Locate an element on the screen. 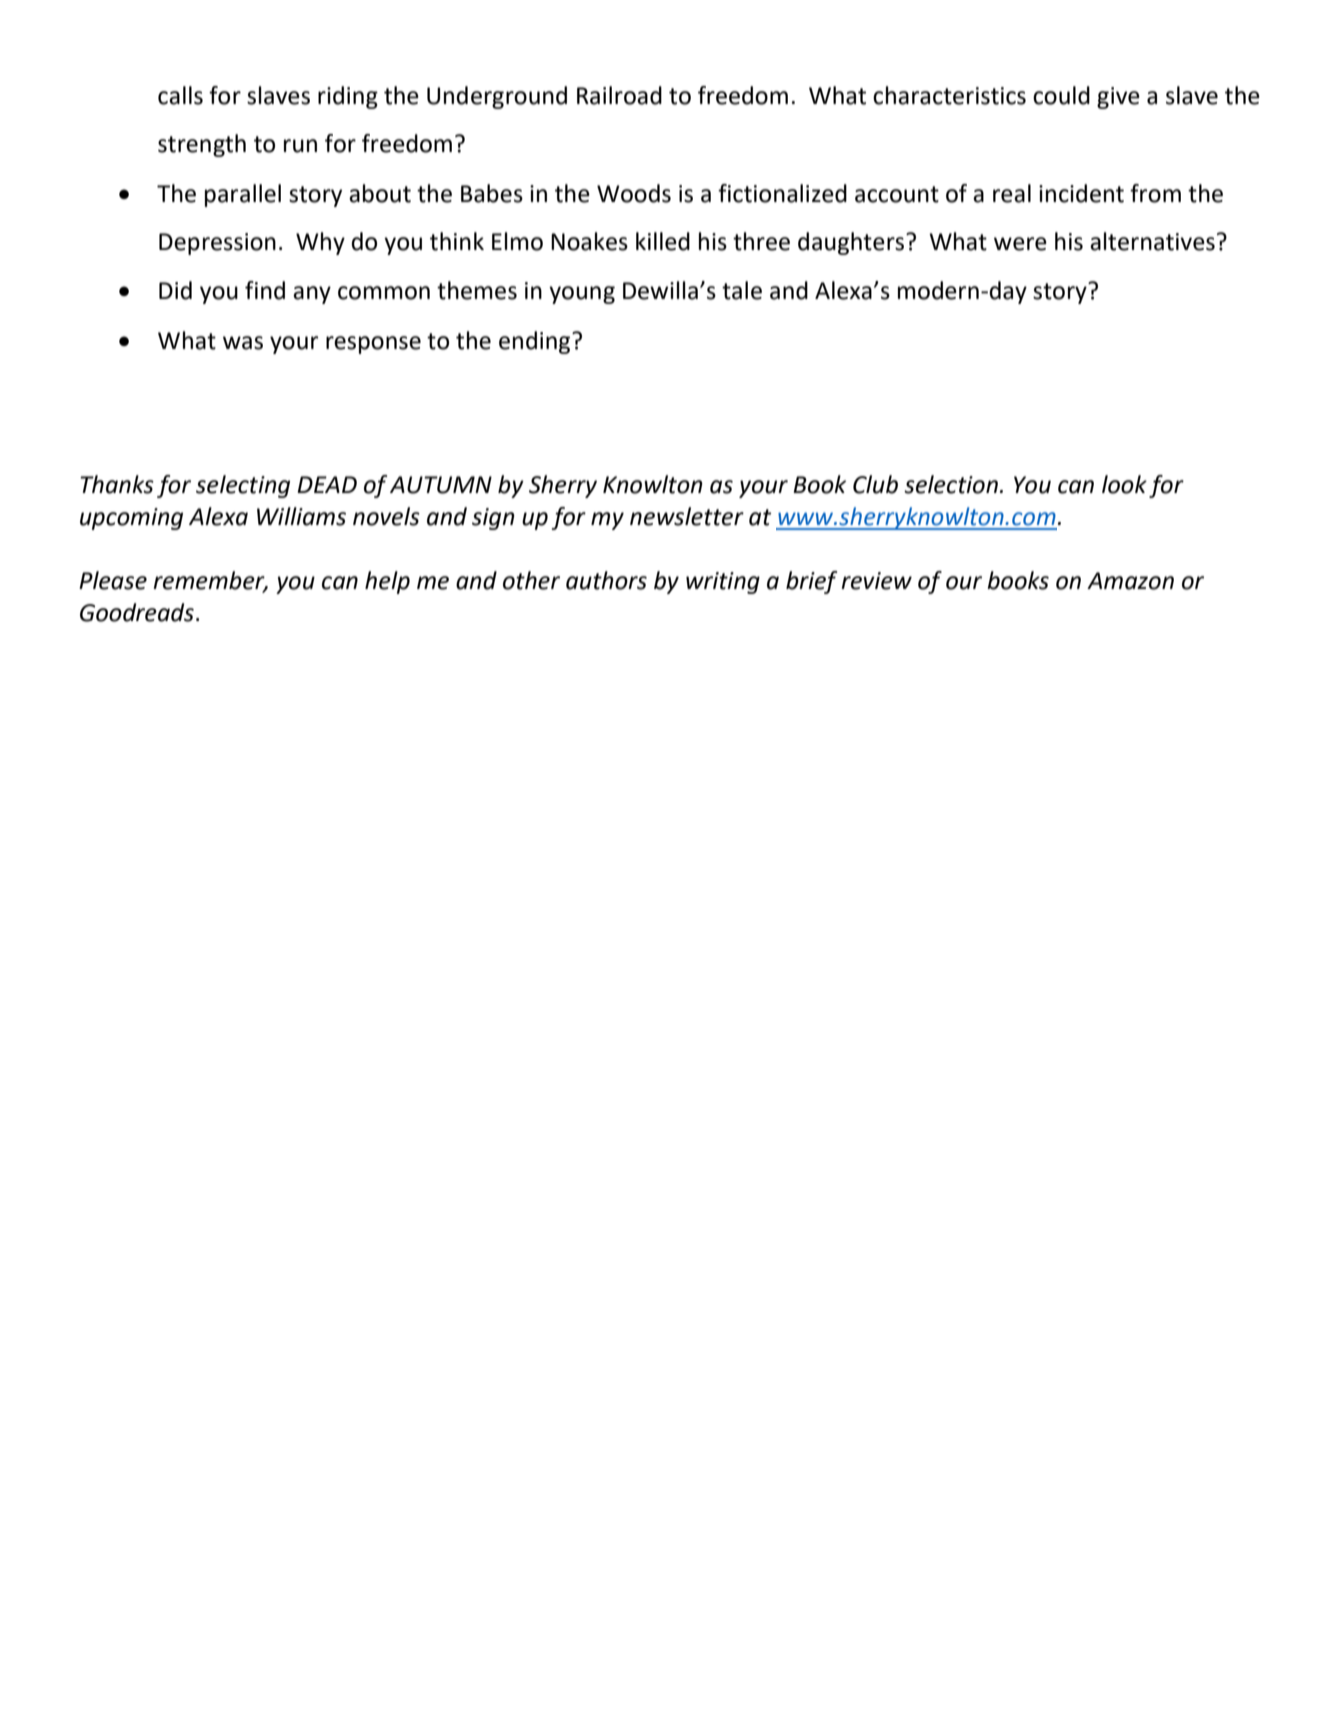 The width and height of the screenshot is (1340, 1734). ending is located at coordinates (536, 342).
